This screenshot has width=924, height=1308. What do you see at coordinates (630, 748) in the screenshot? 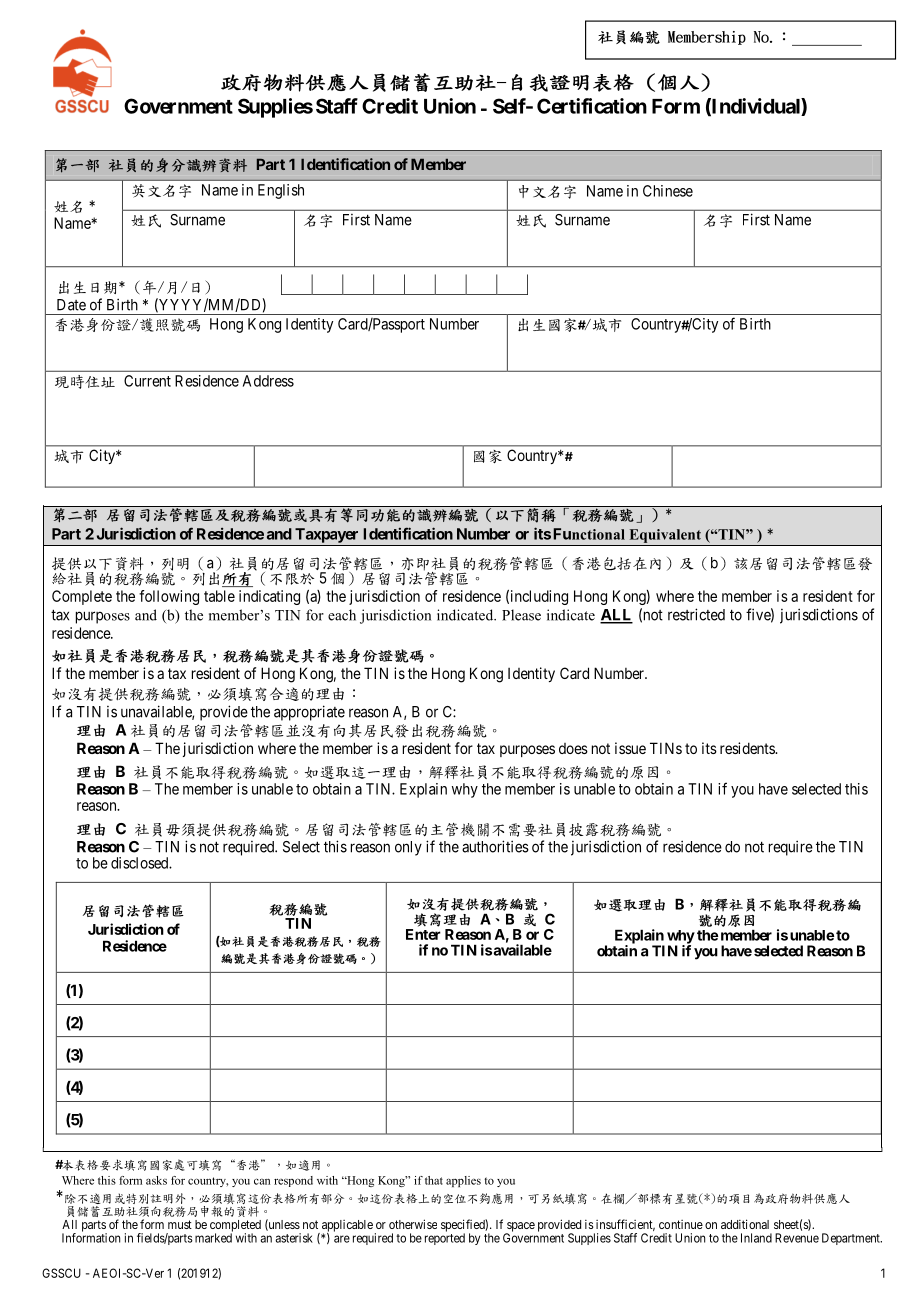
I see `issue` at bounding box center [630, 748].
